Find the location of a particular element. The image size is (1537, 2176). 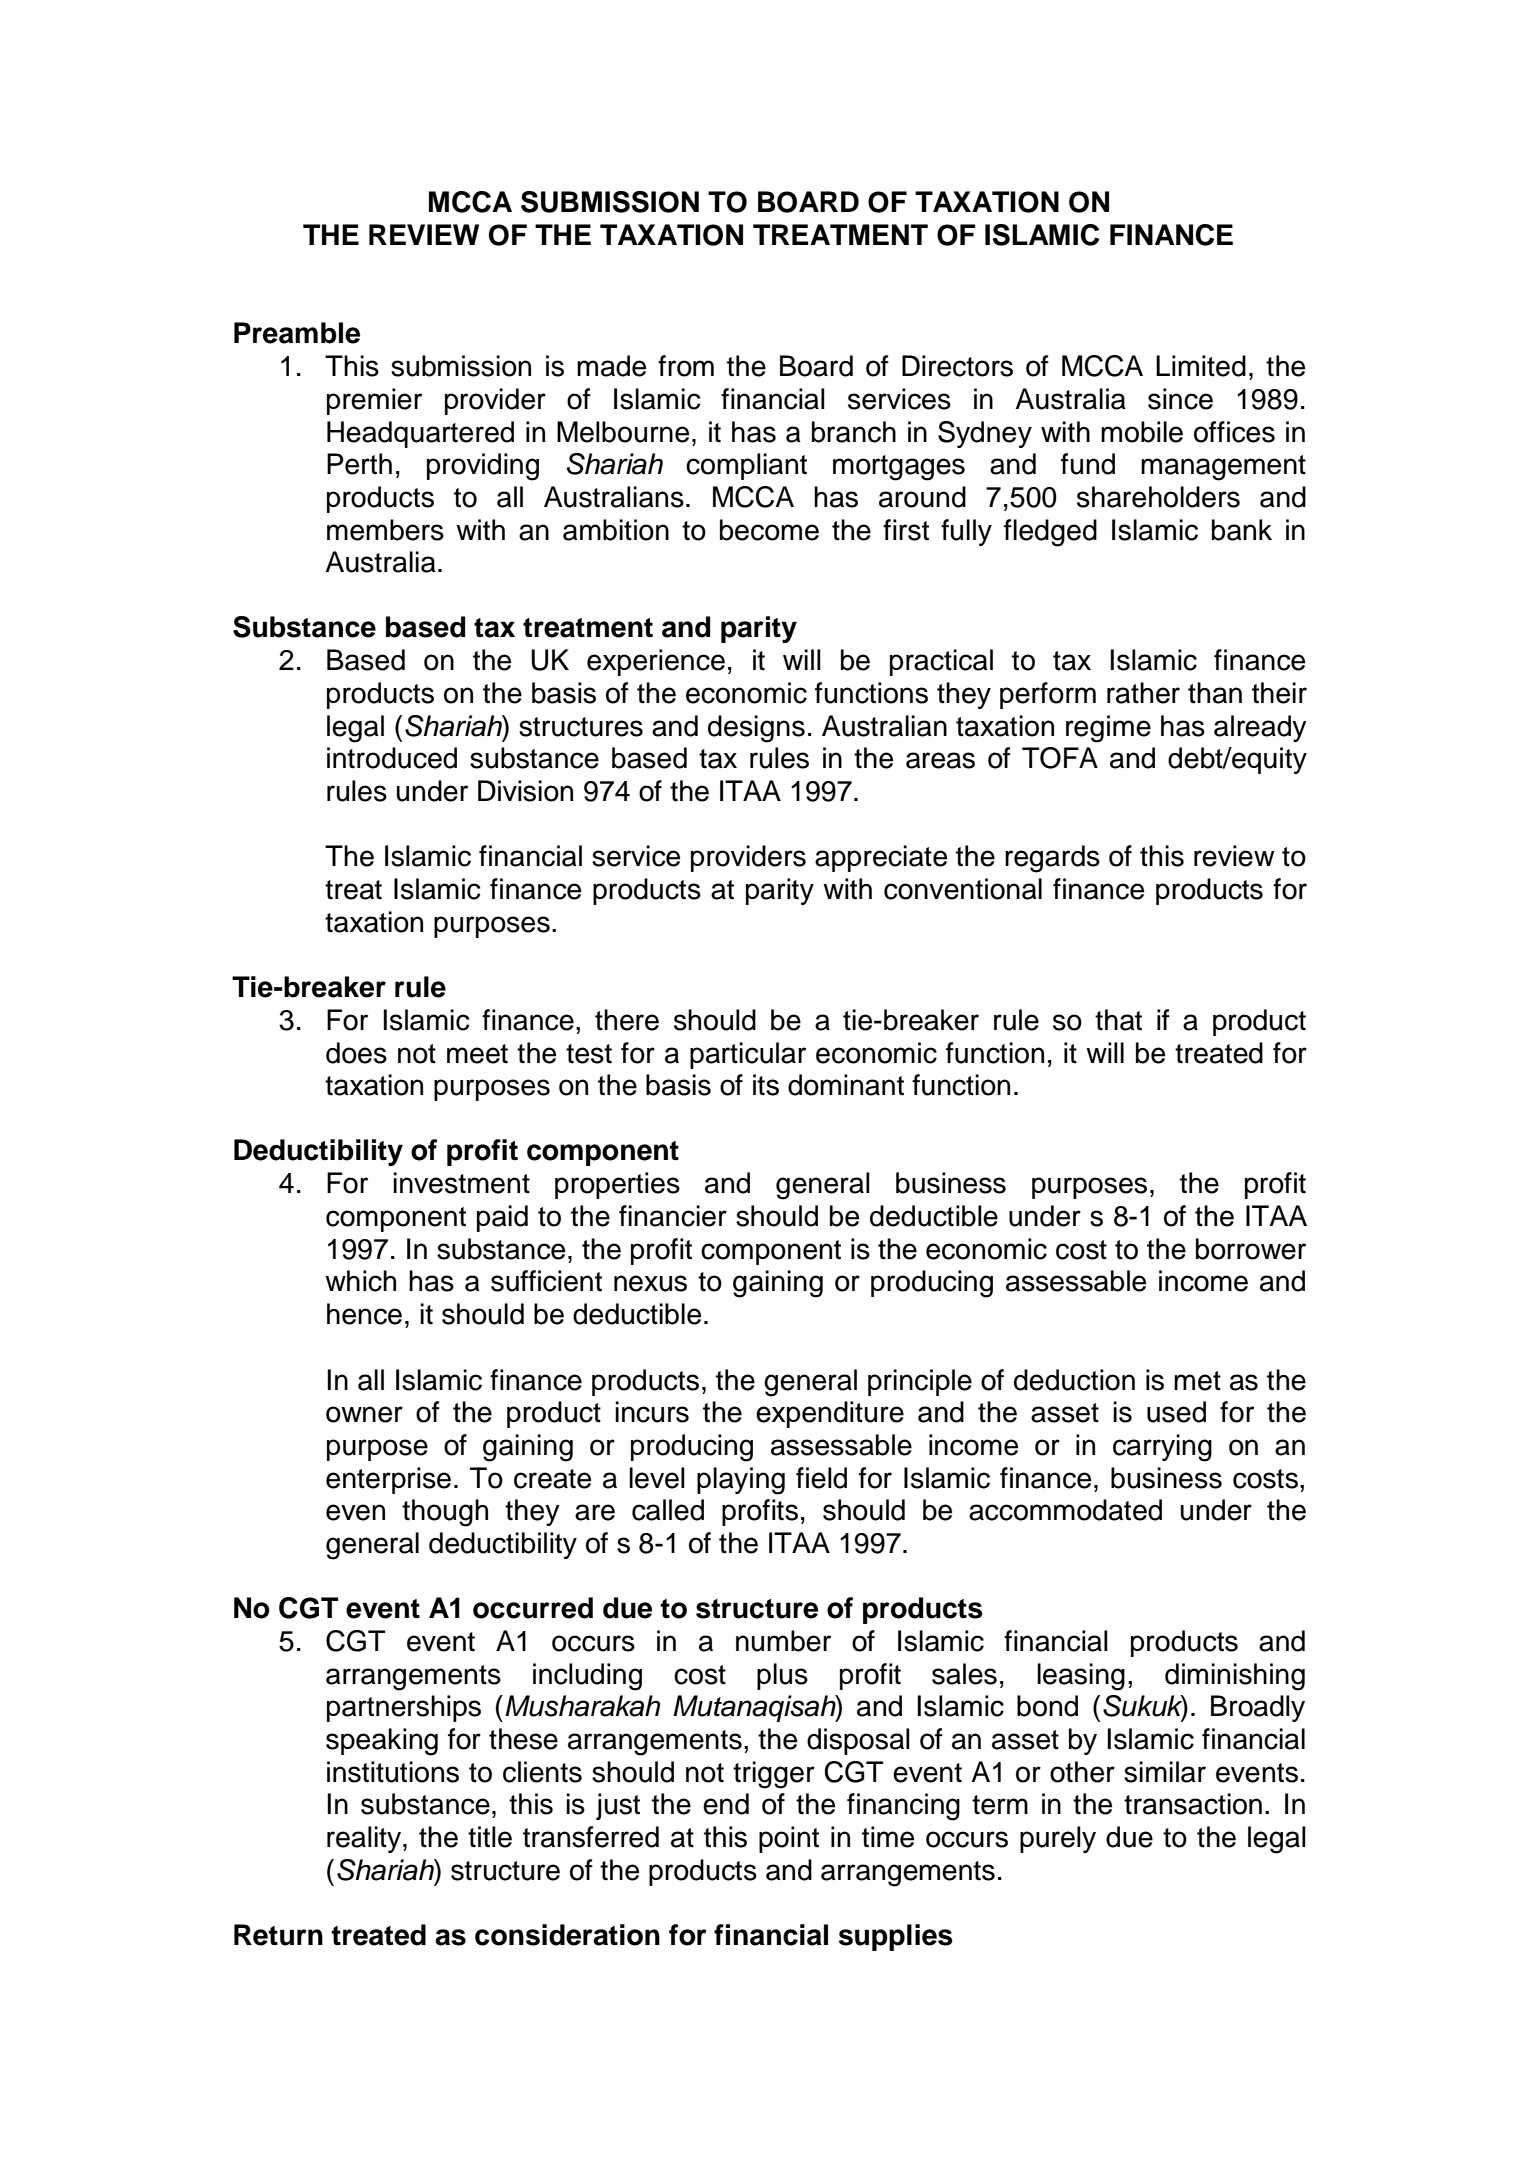

premier is located at coordinates (374, 401).
